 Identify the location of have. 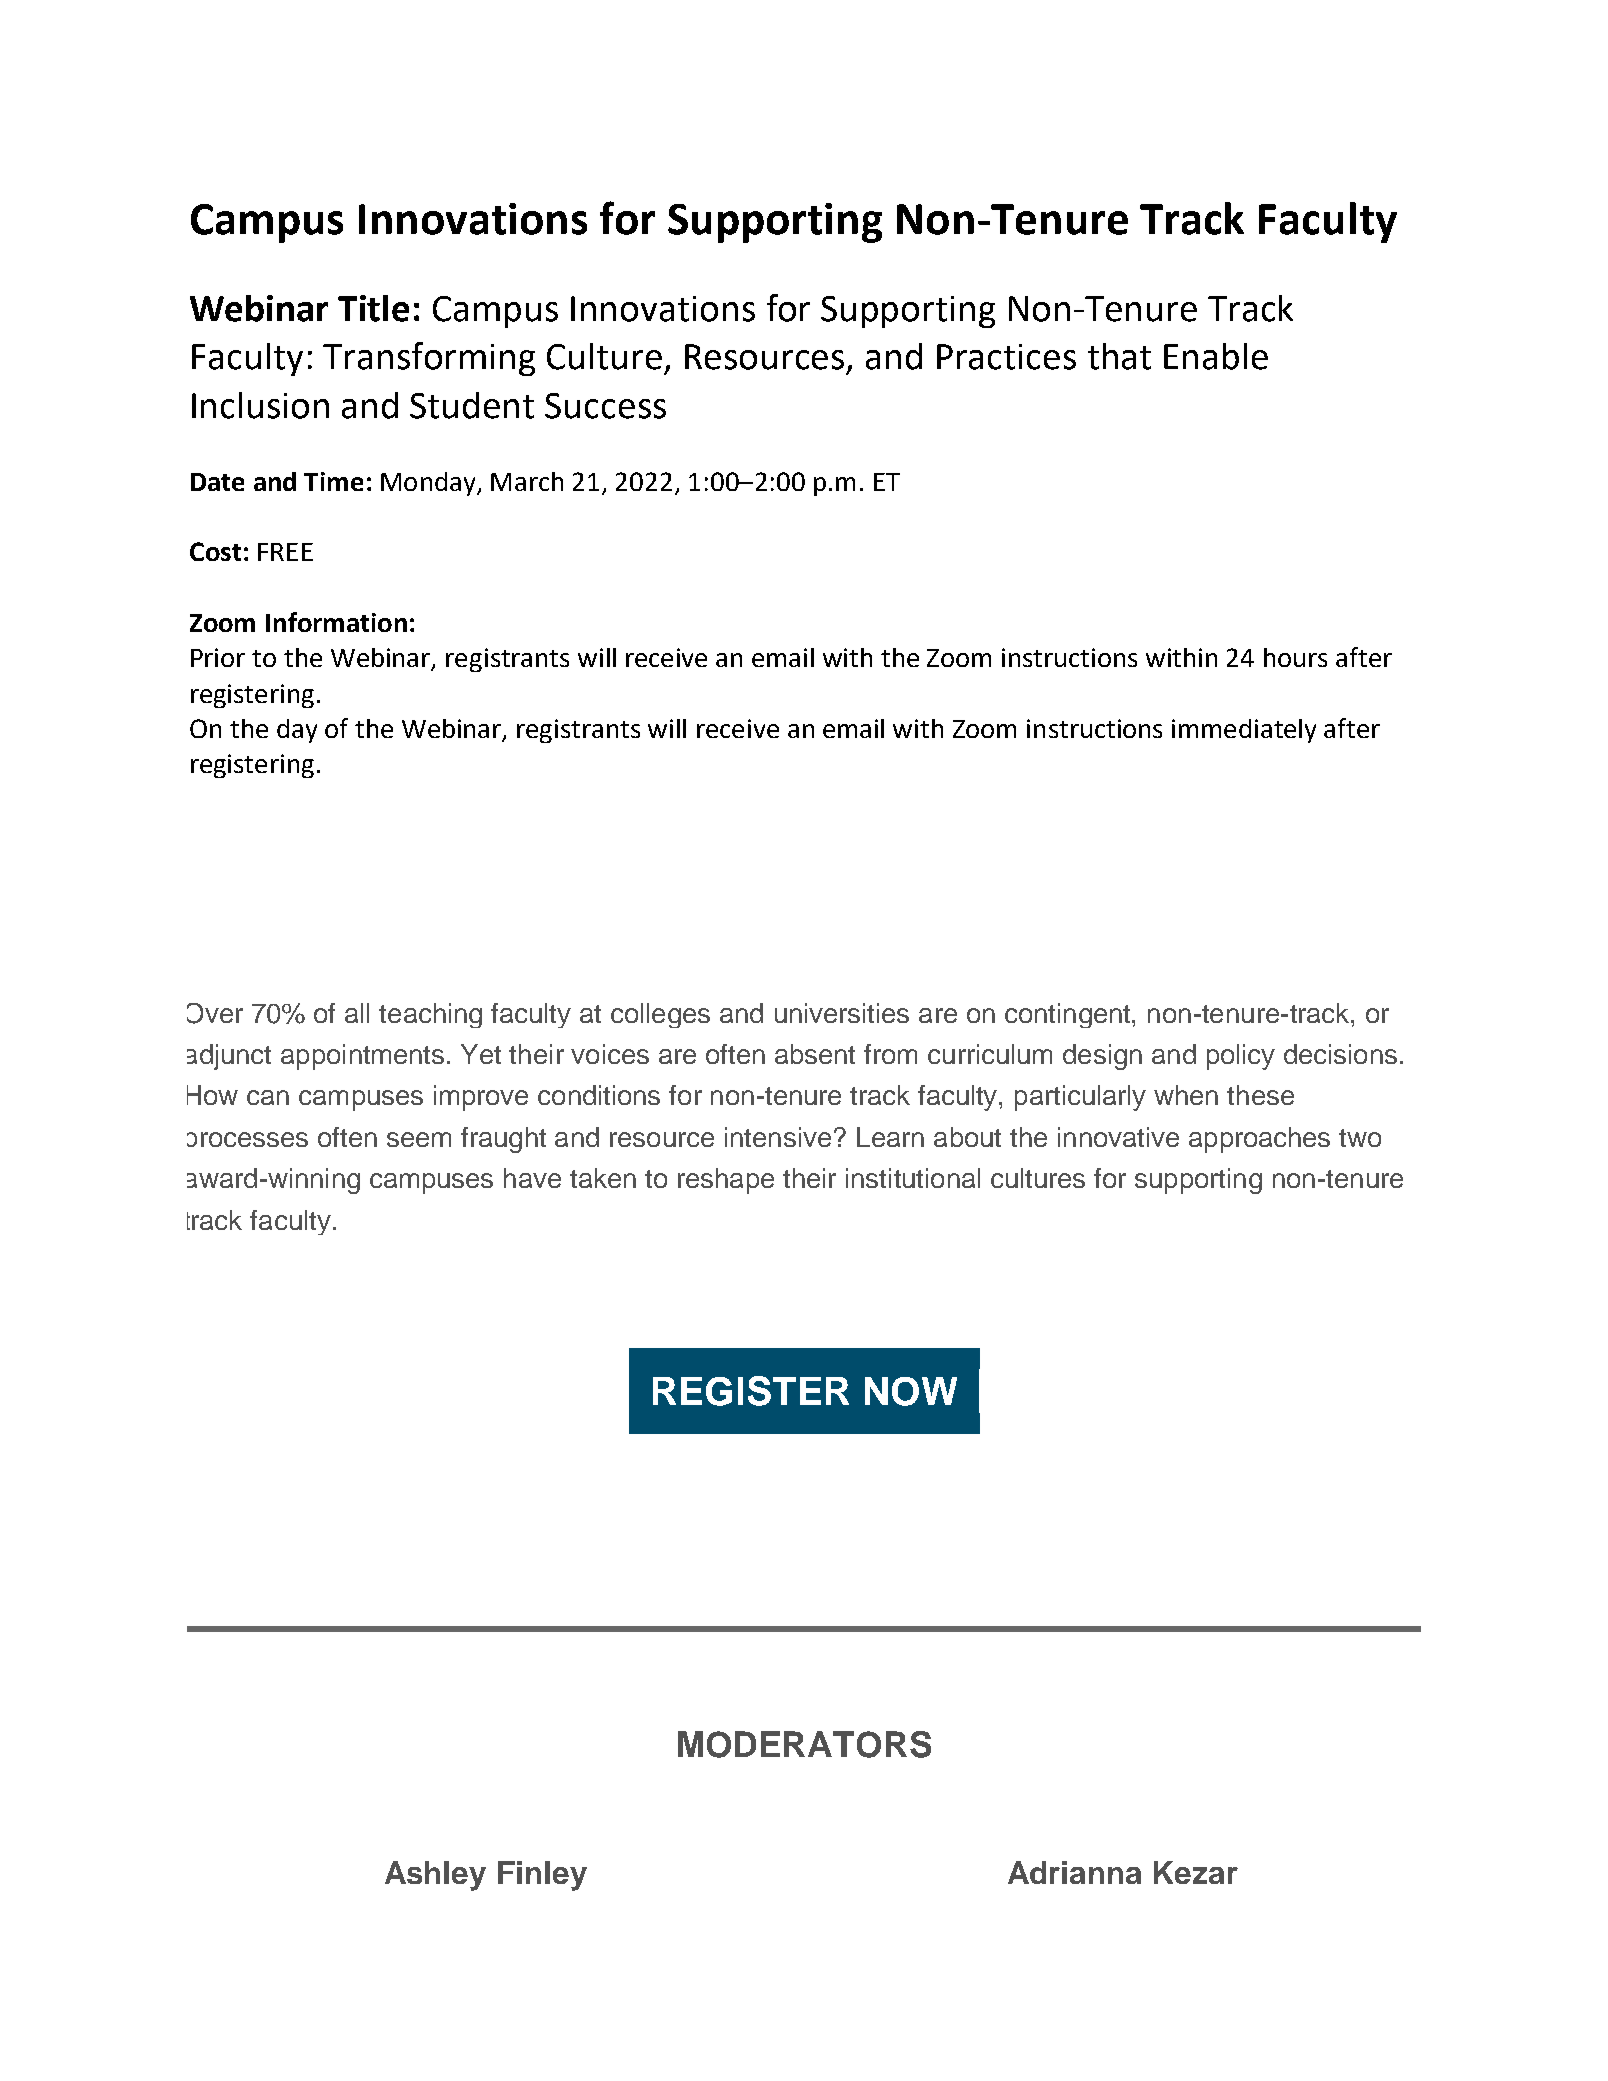
(532, 1178).
